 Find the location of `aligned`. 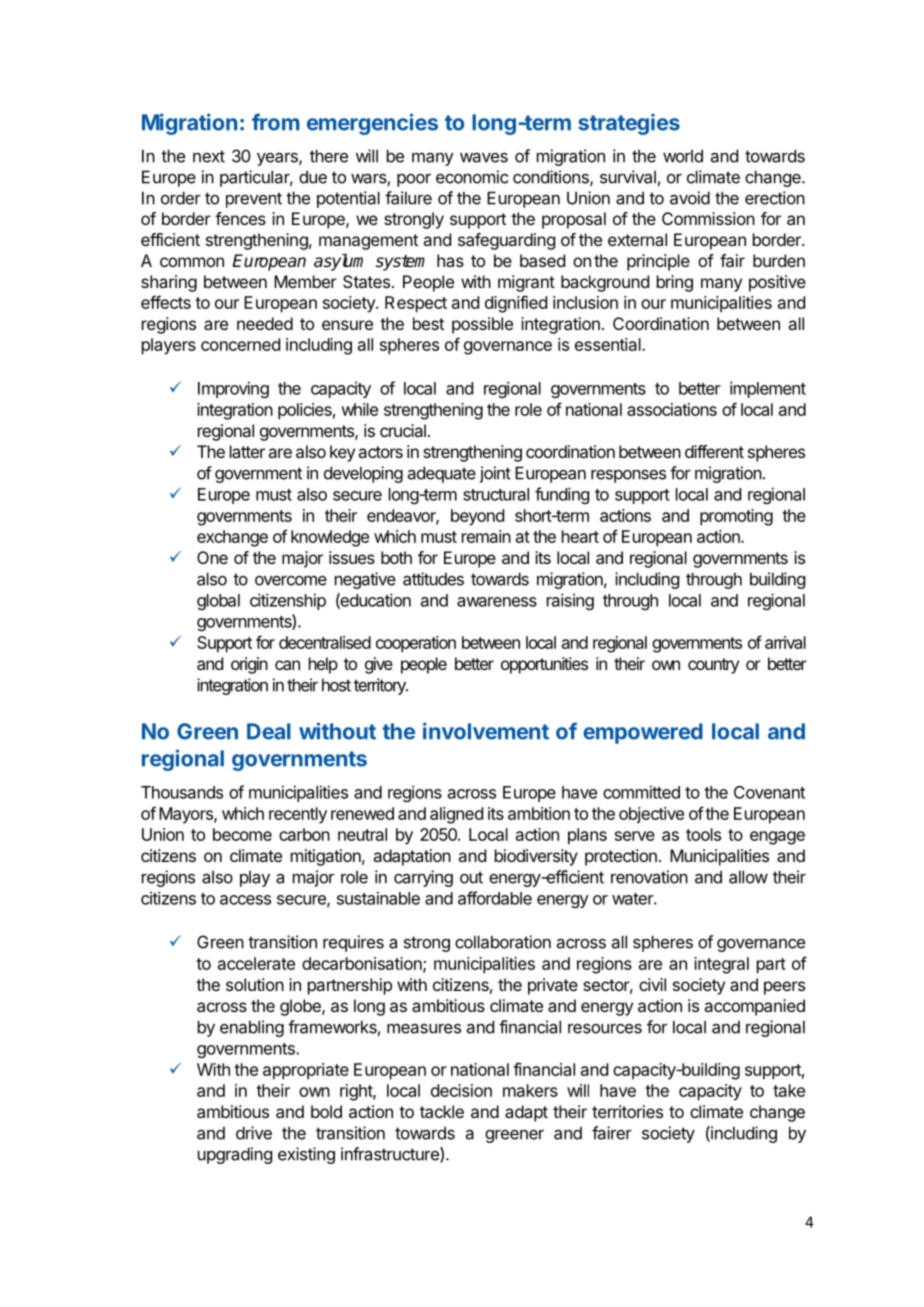

aligned is located at coordinates (456, 815).
